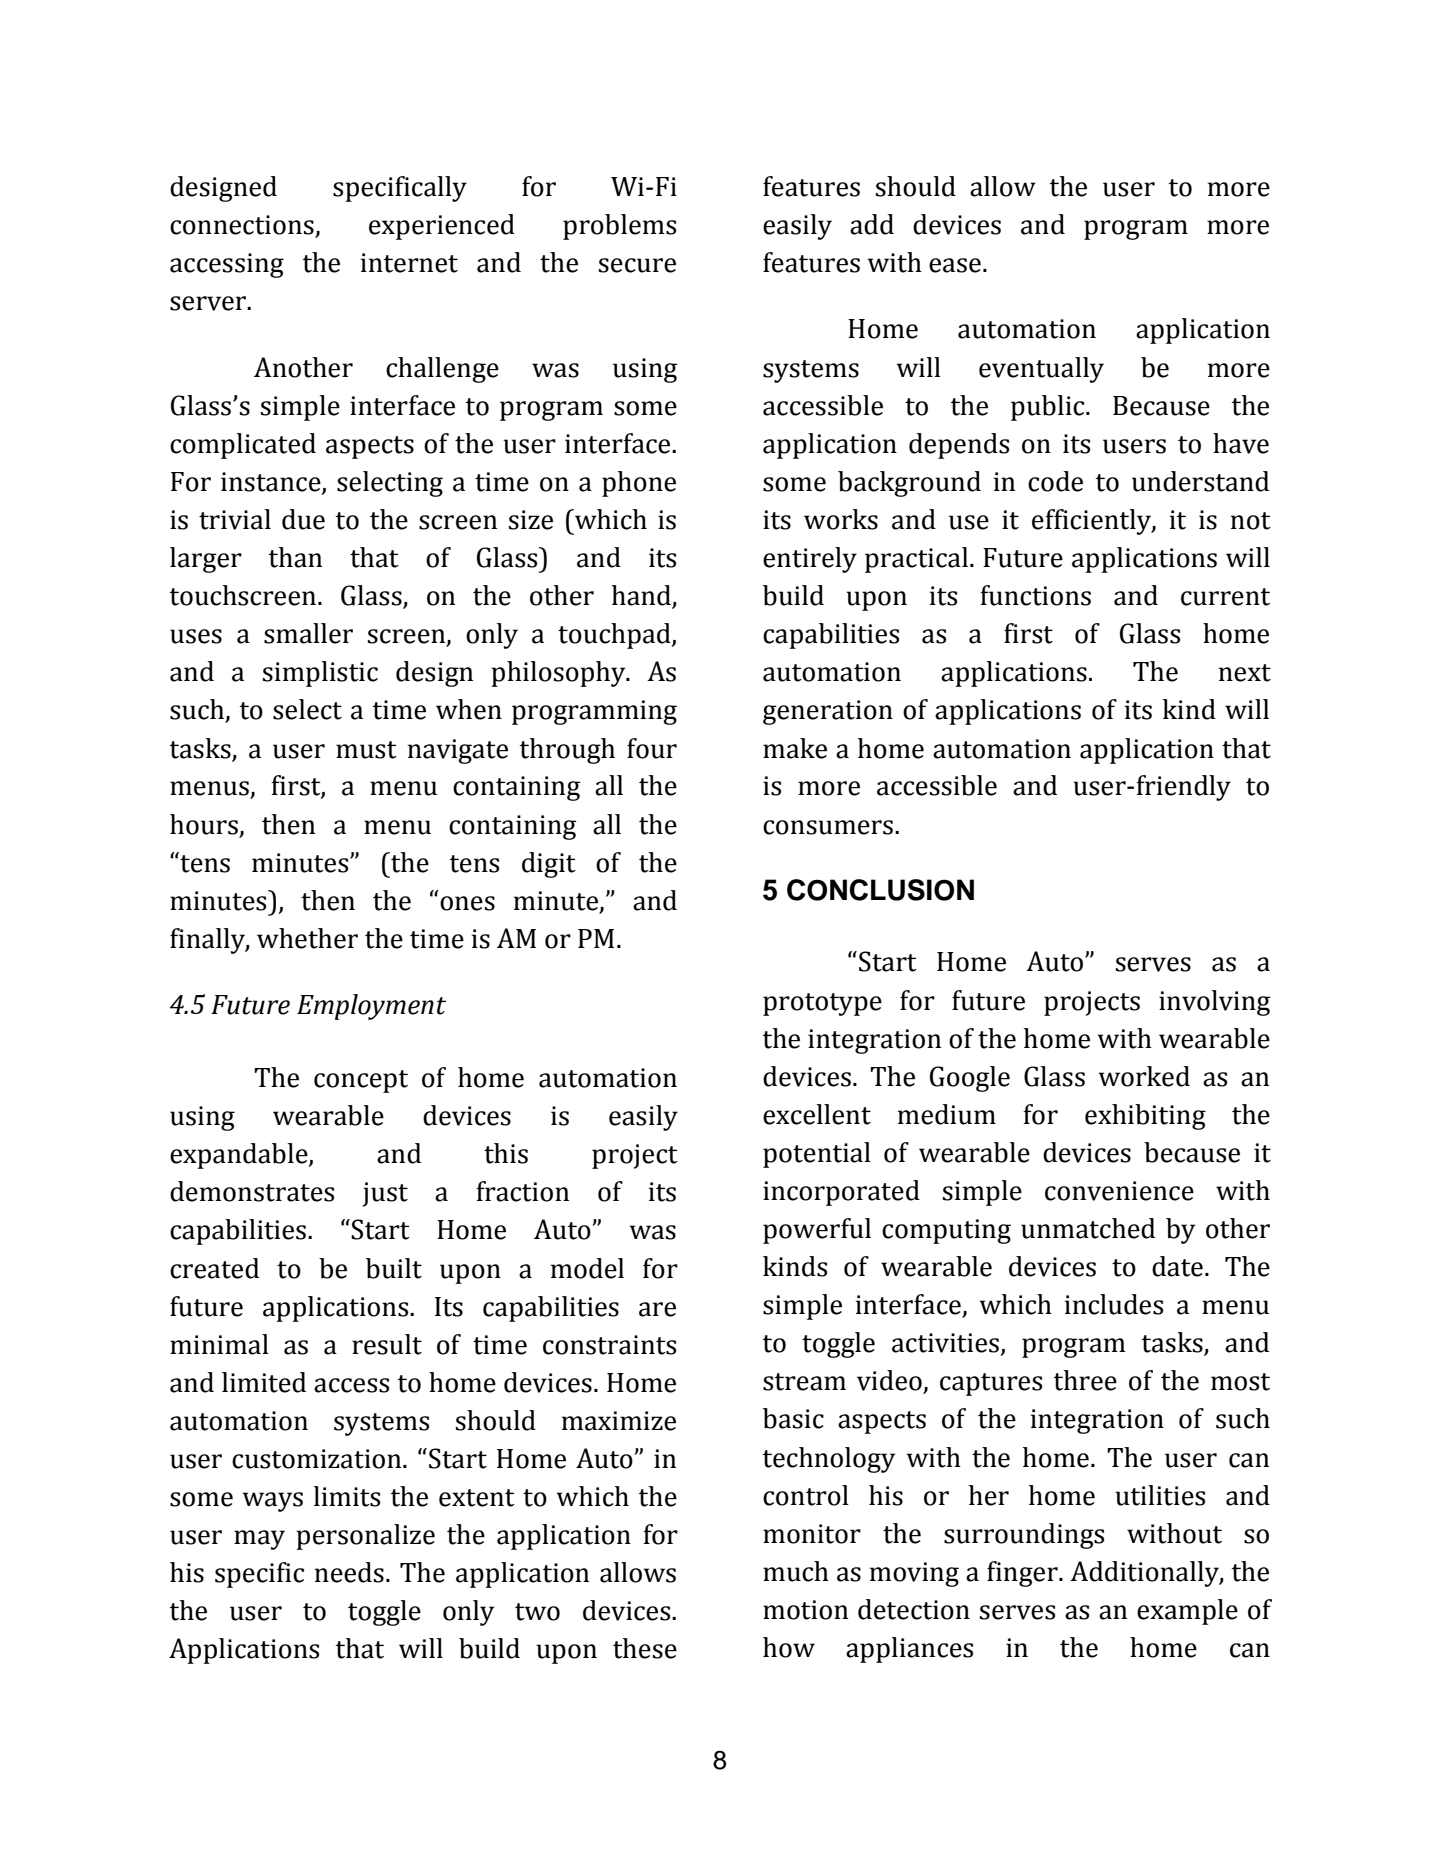 This screenshot has width=1440, height=1864. I want to click on needs, so click(349, 1572).
